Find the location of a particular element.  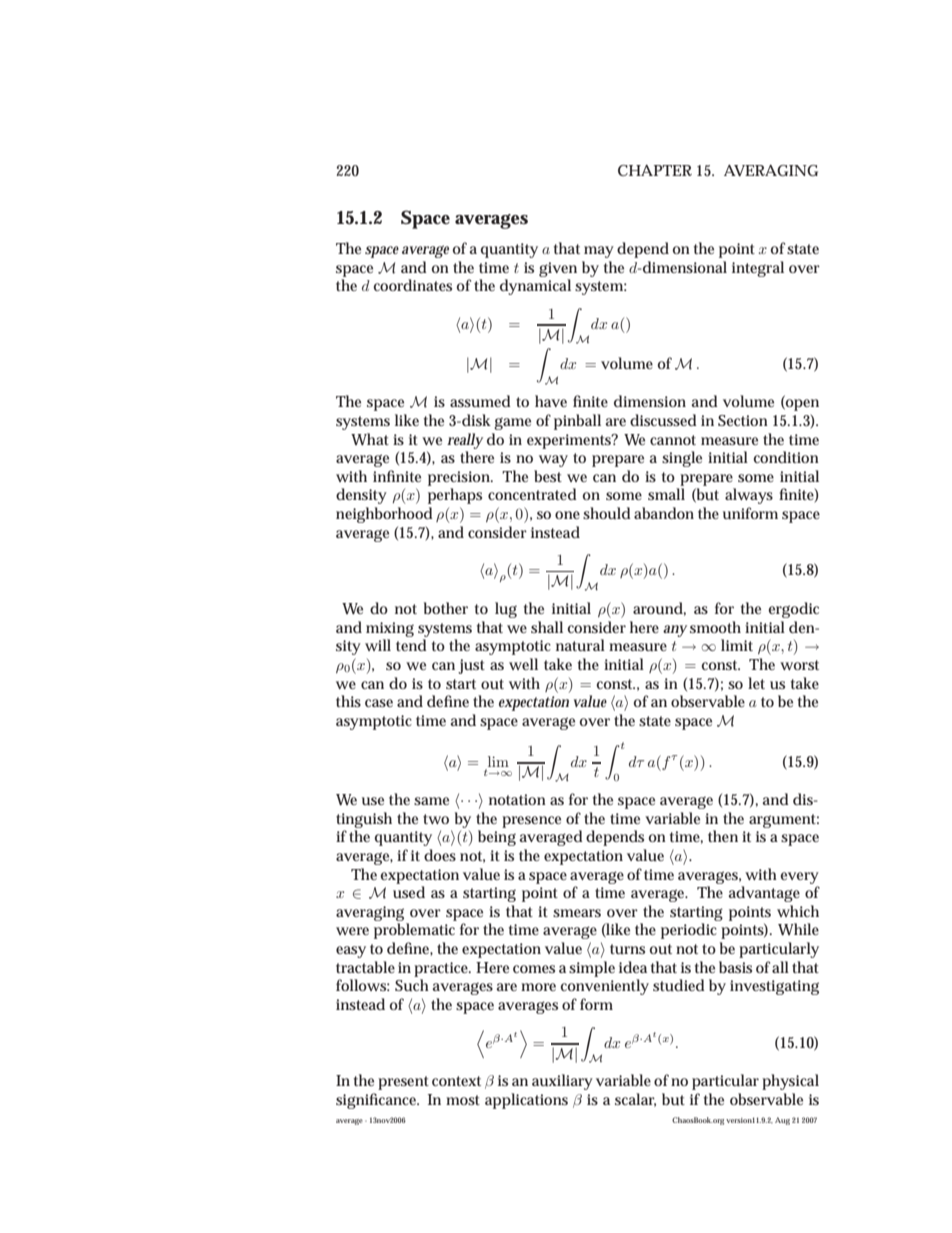

smears is located at coordinates (577, 913).
